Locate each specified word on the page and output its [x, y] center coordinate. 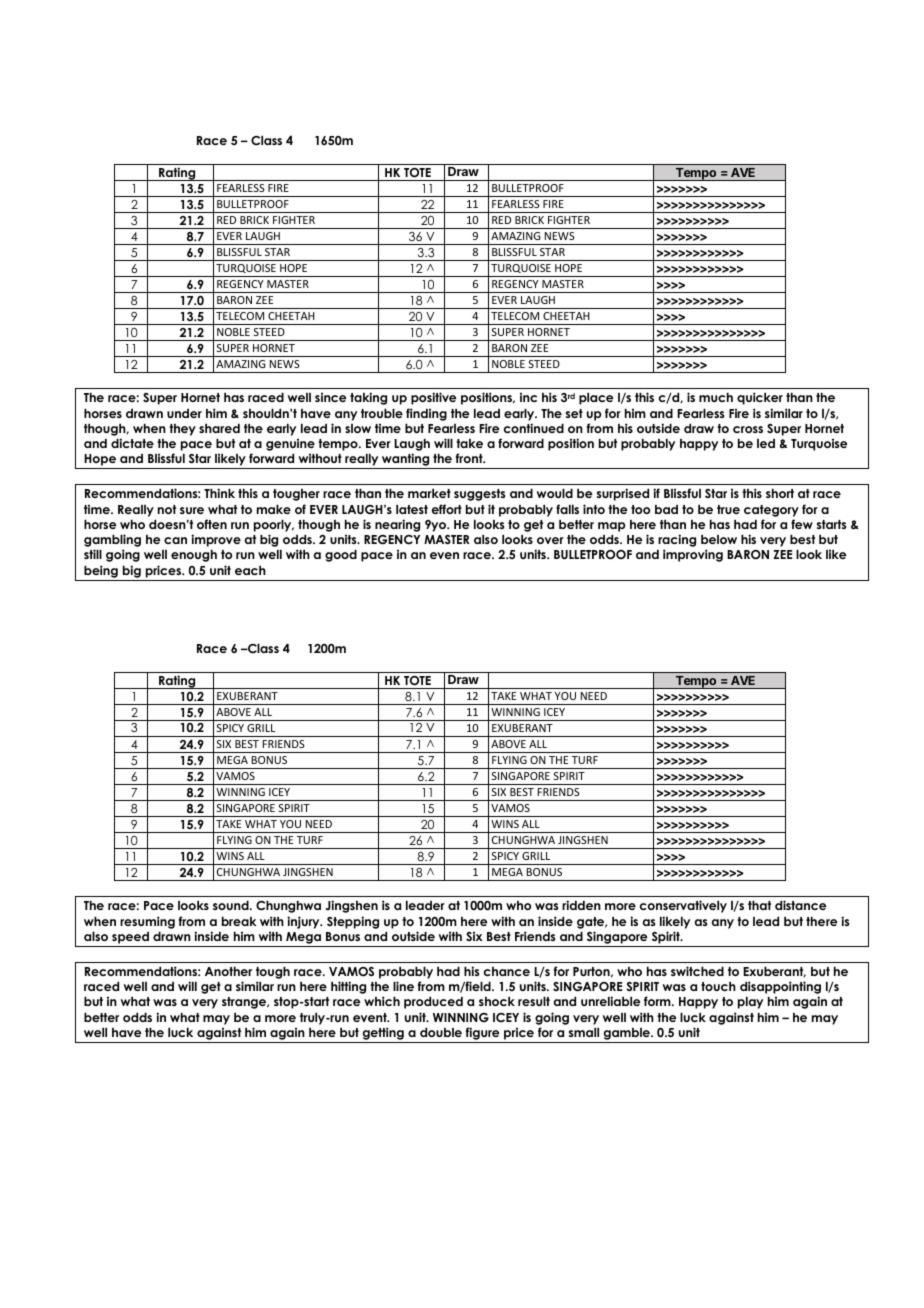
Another [228, 971]
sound [232, 905]
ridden [581, 905]
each [250, 570]
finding [426, 414]
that [759, 905]
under [184, 413]
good [341, 555]
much [716, 397]
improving [693, 555]
